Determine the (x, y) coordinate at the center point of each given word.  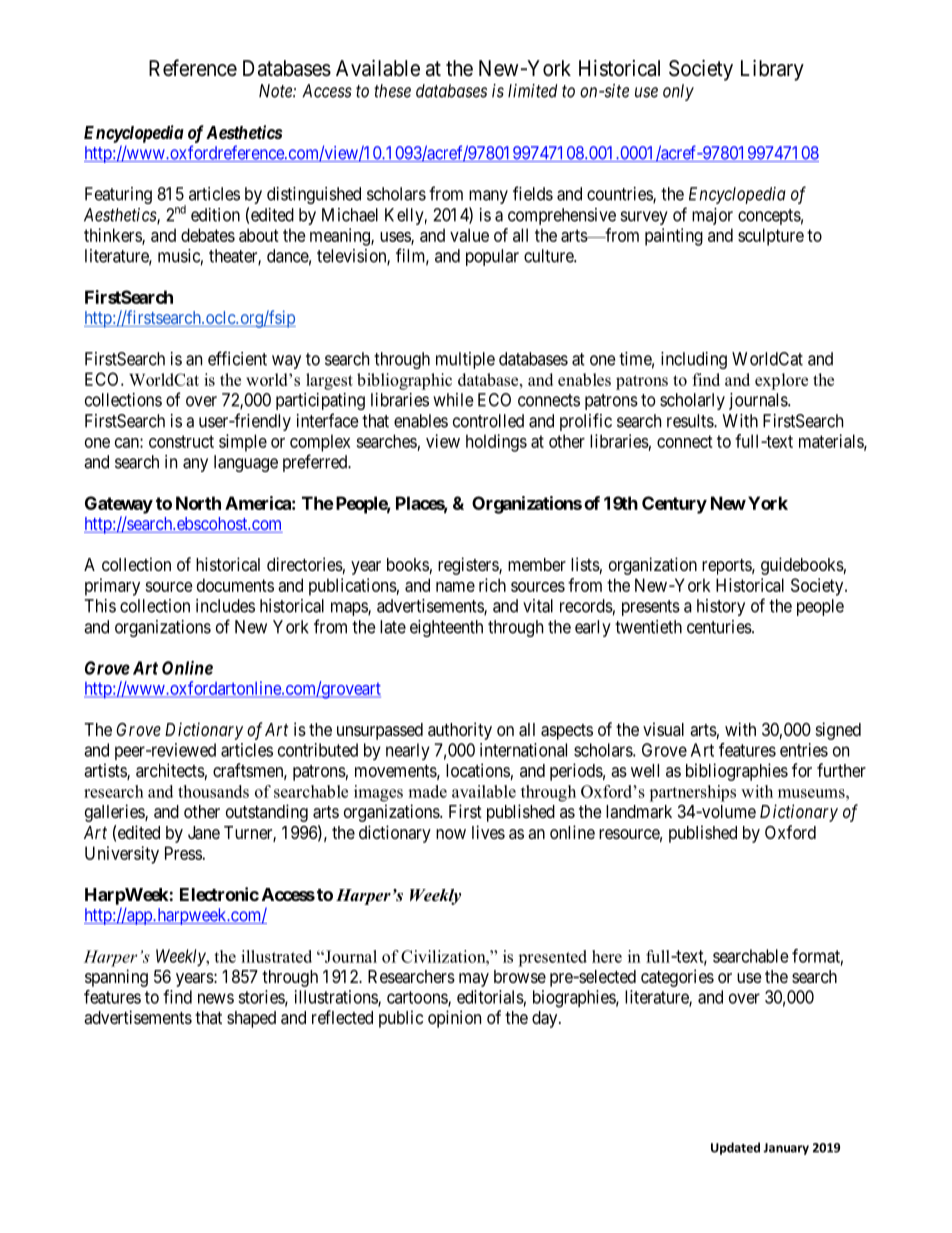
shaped (251, 1019)
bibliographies (737, 772)
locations (478, 770)
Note (276, 91)
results (691, 421)
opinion (454, 1019)
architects (170, 770)
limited (532, 91)
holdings (496, 443)
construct (181, 441)
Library (772, 70)
